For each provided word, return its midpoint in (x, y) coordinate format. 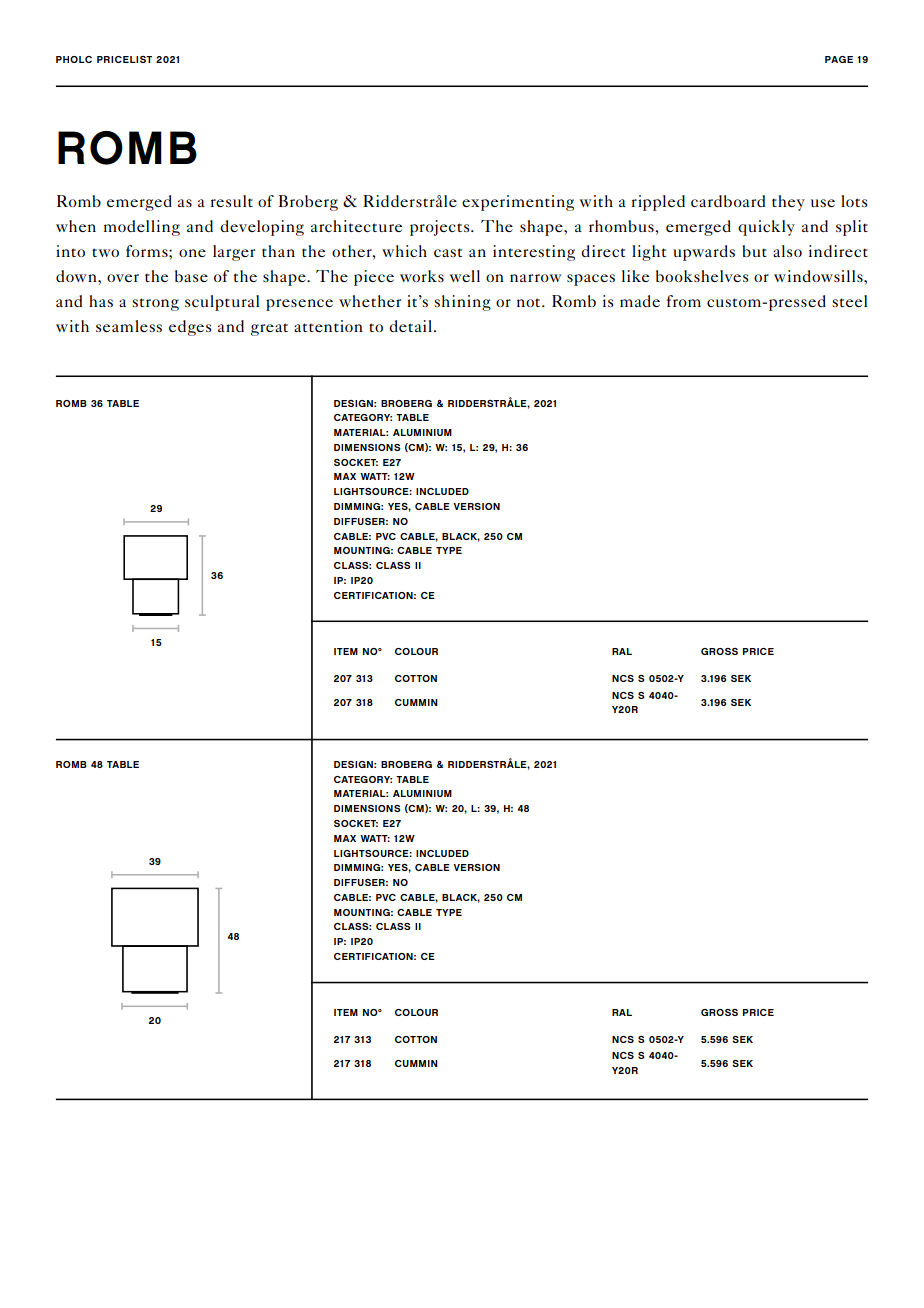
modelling (142, 228)
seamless (129, 326)
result (232, 201)
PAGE (839, 59)
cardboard (728, 201)
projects (441, 228)
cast (448, 252)
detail (410, 326)
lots (854, 201)
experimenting (518, 203)
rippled (658, 203)
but (754, 251)
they (788, 203)
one (192, 253)
